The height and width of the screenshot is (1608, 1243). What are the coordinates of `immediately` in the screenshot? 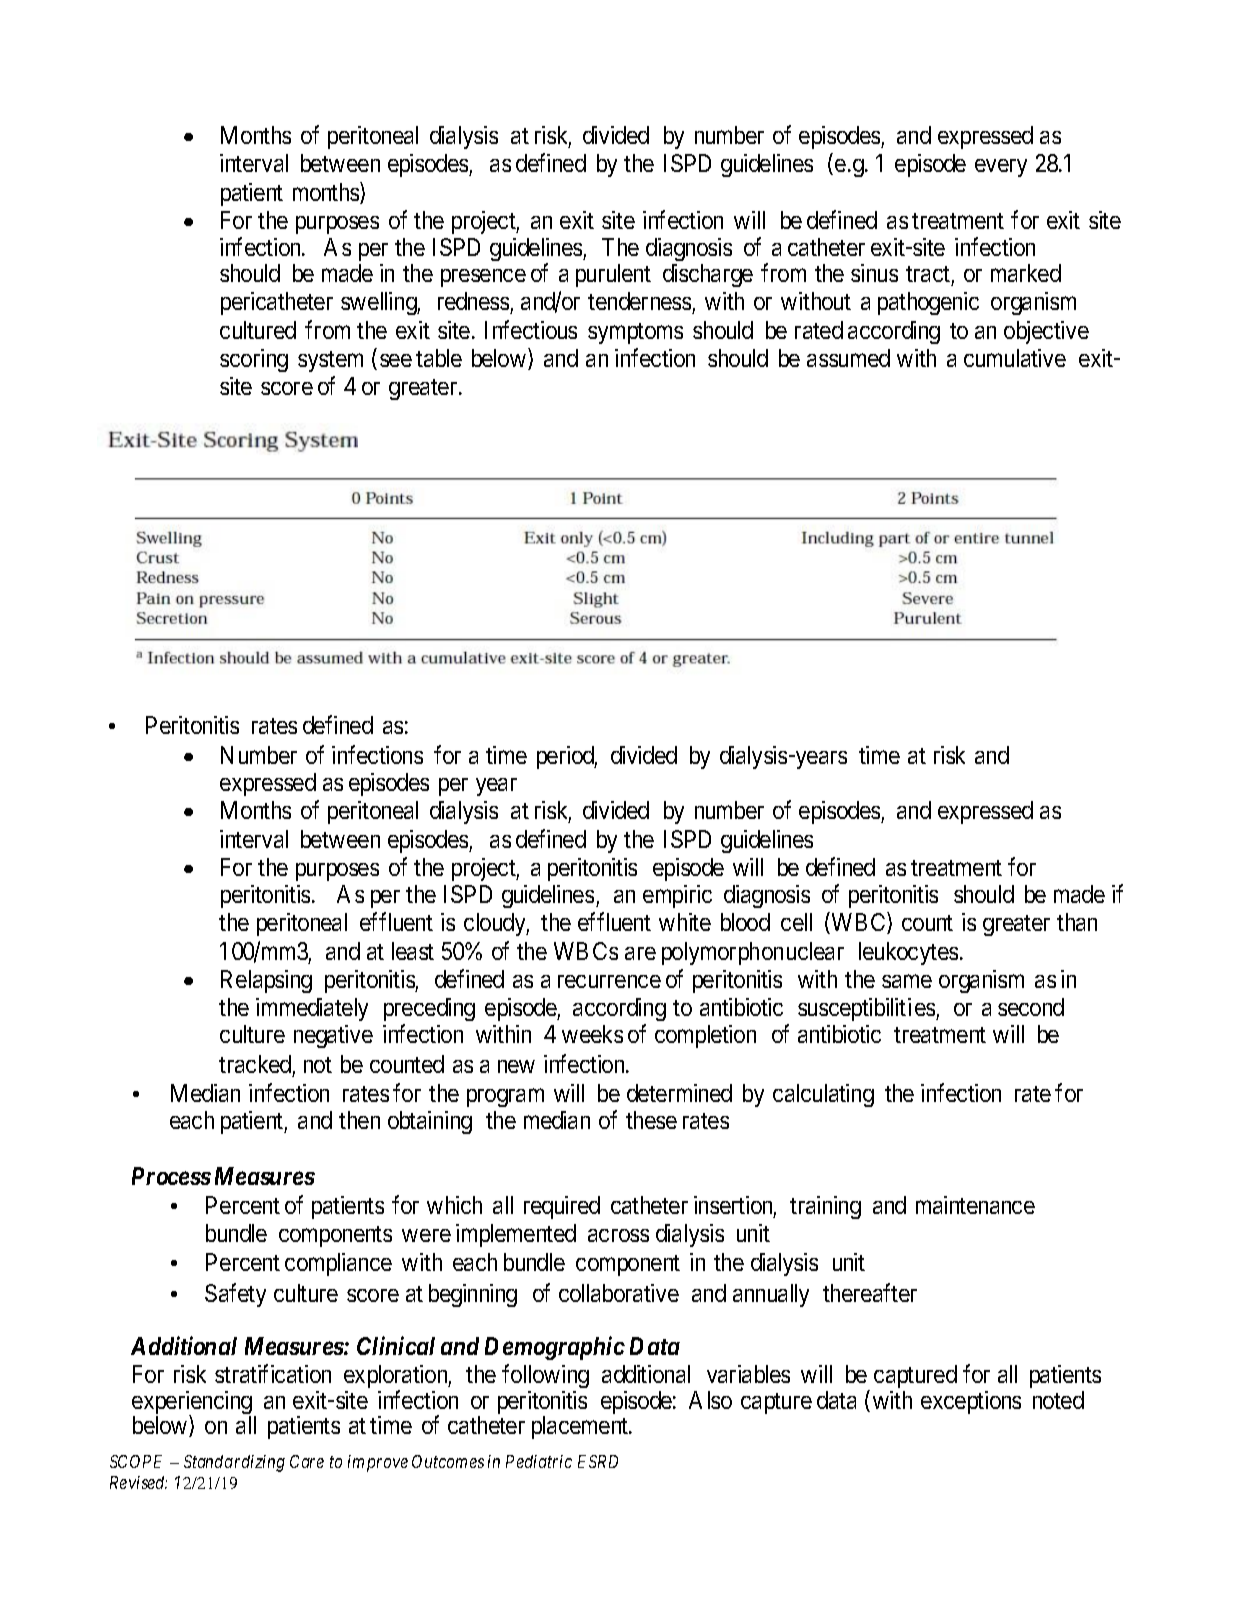 It's located at (312, 1009).
